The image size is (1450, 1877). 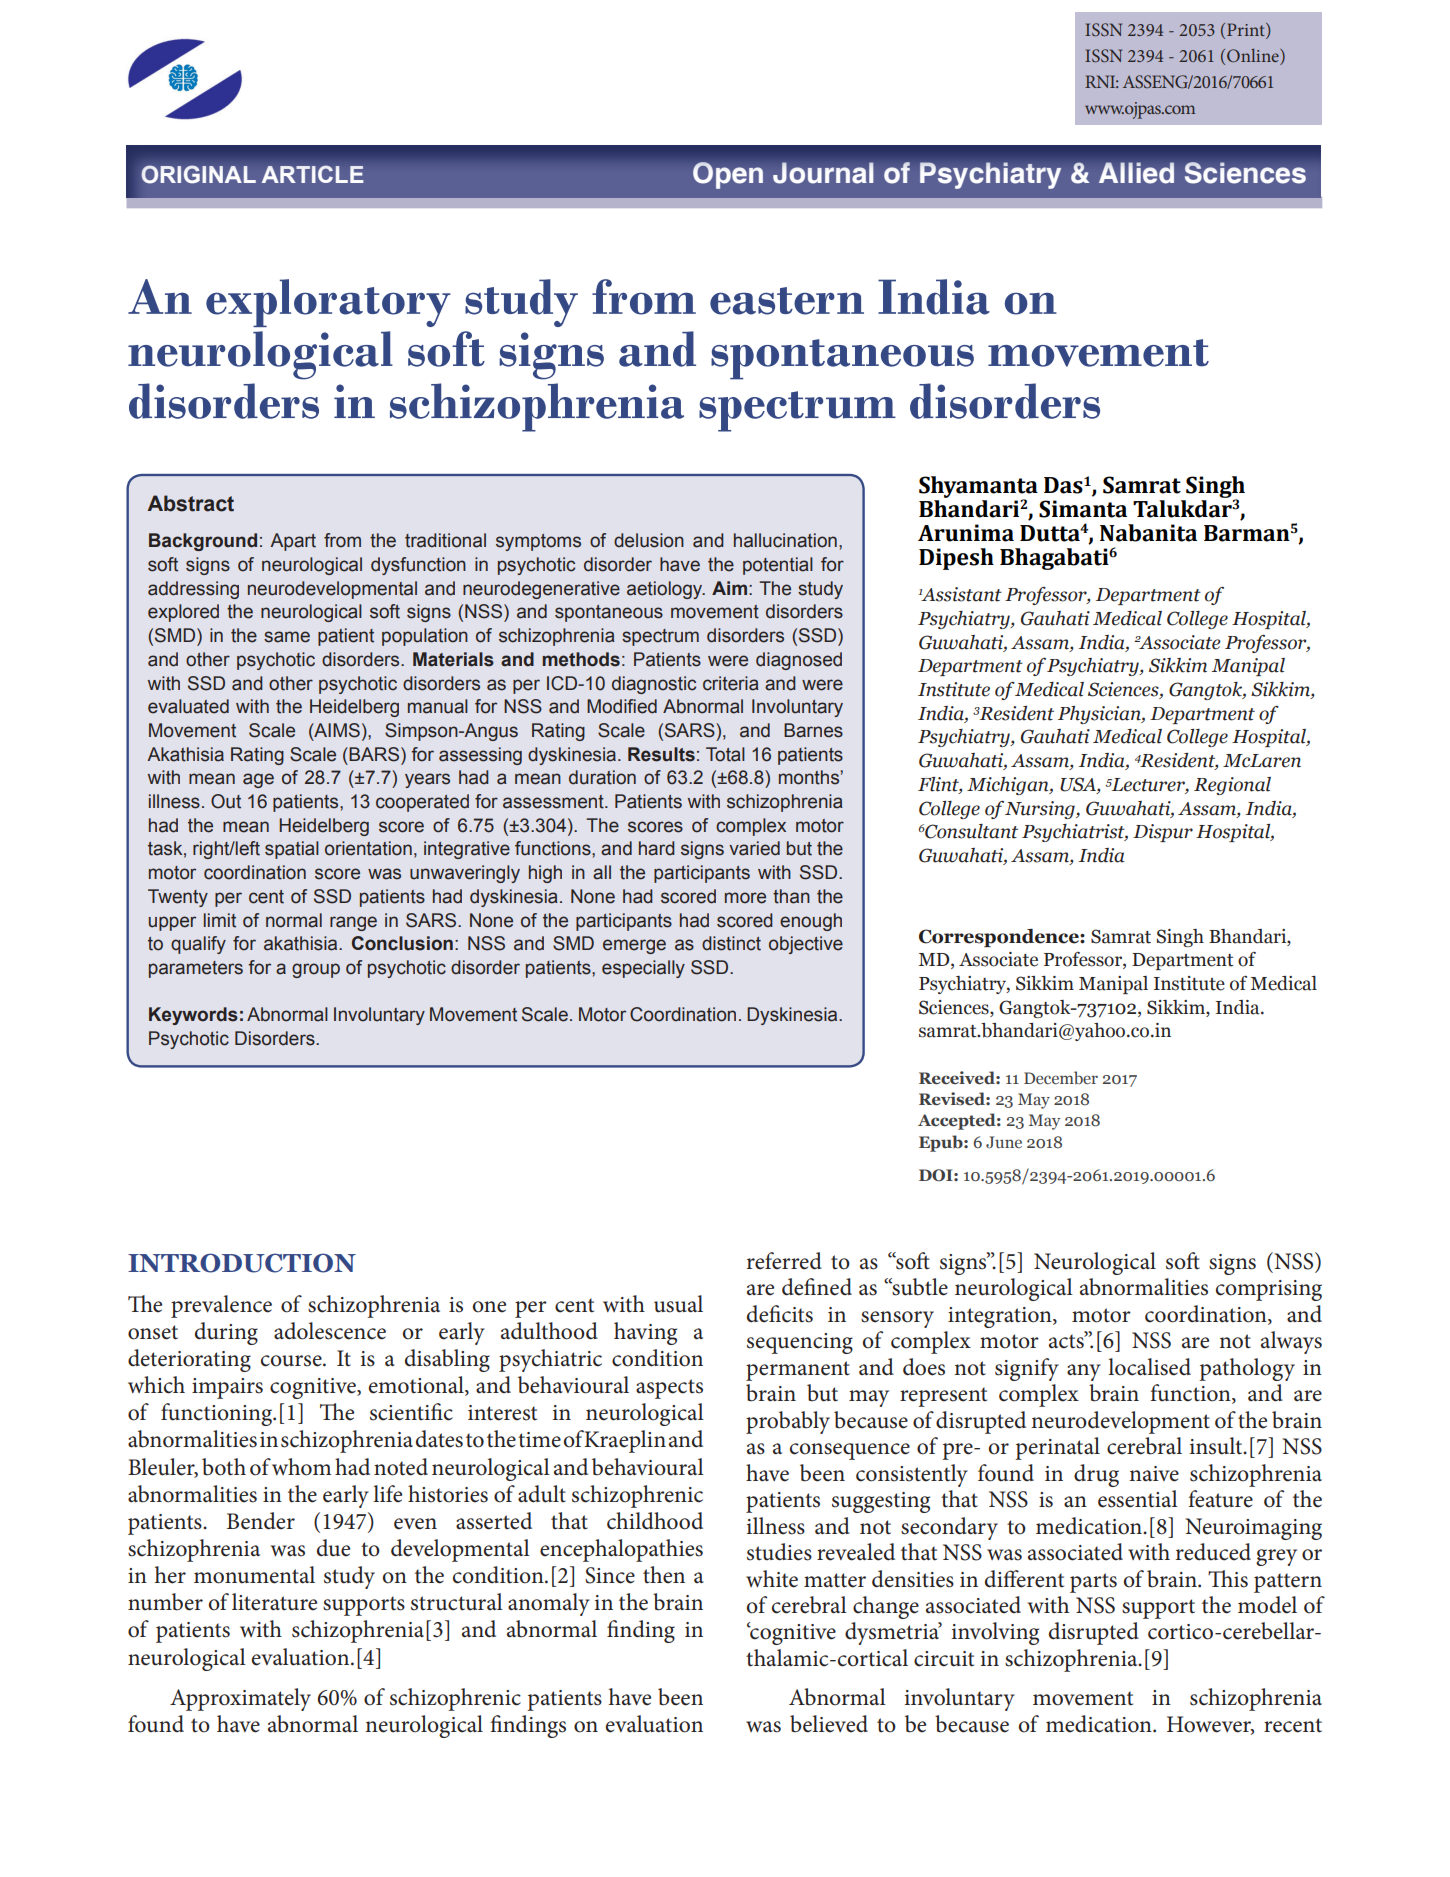 What do you see at coordinates (1254, 56) in the page?
I see `Online` at bounding box center [1254, 56].
